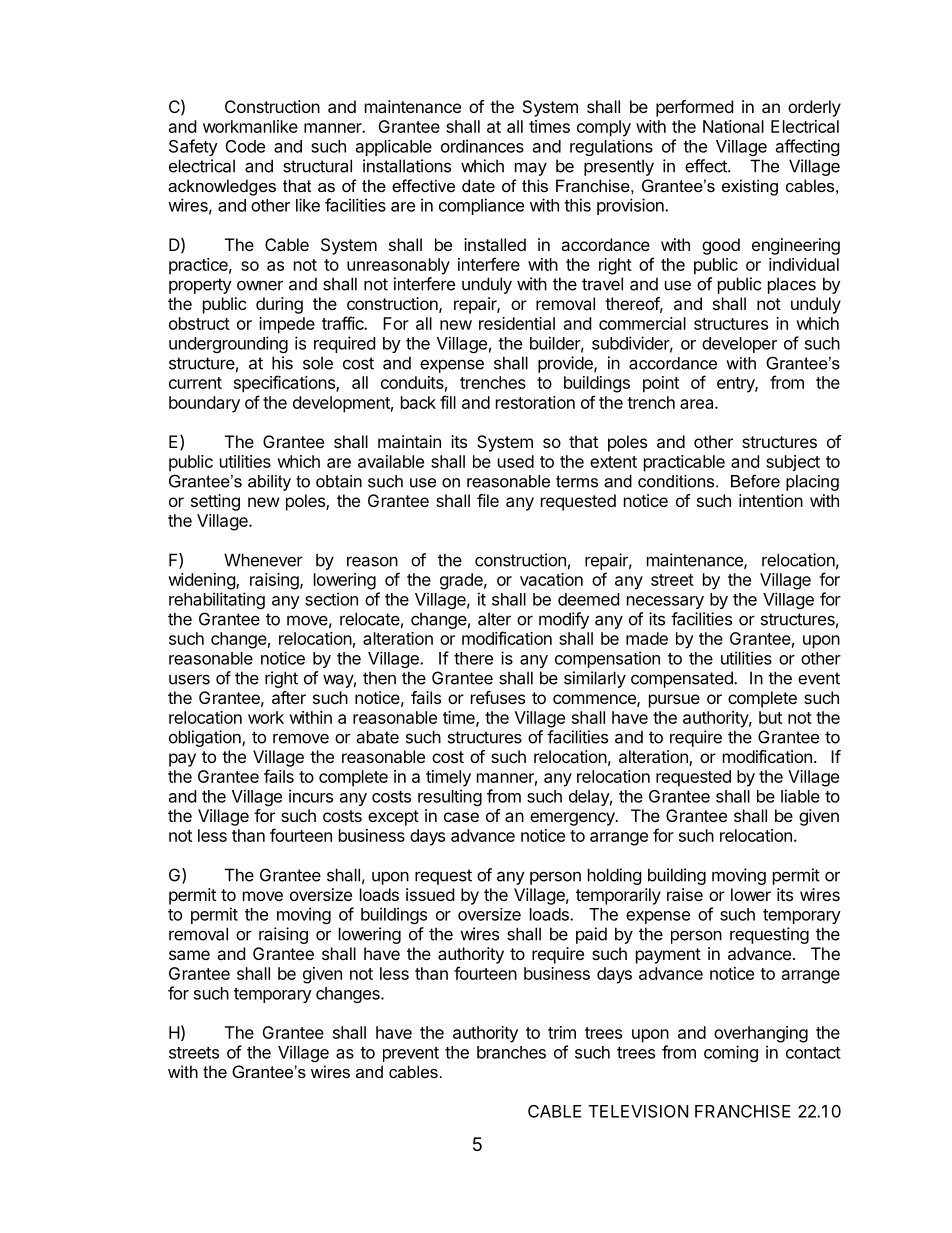  Describe the element at coordinates (551, 579) in the screenshot. I see `vacation` at that location.
